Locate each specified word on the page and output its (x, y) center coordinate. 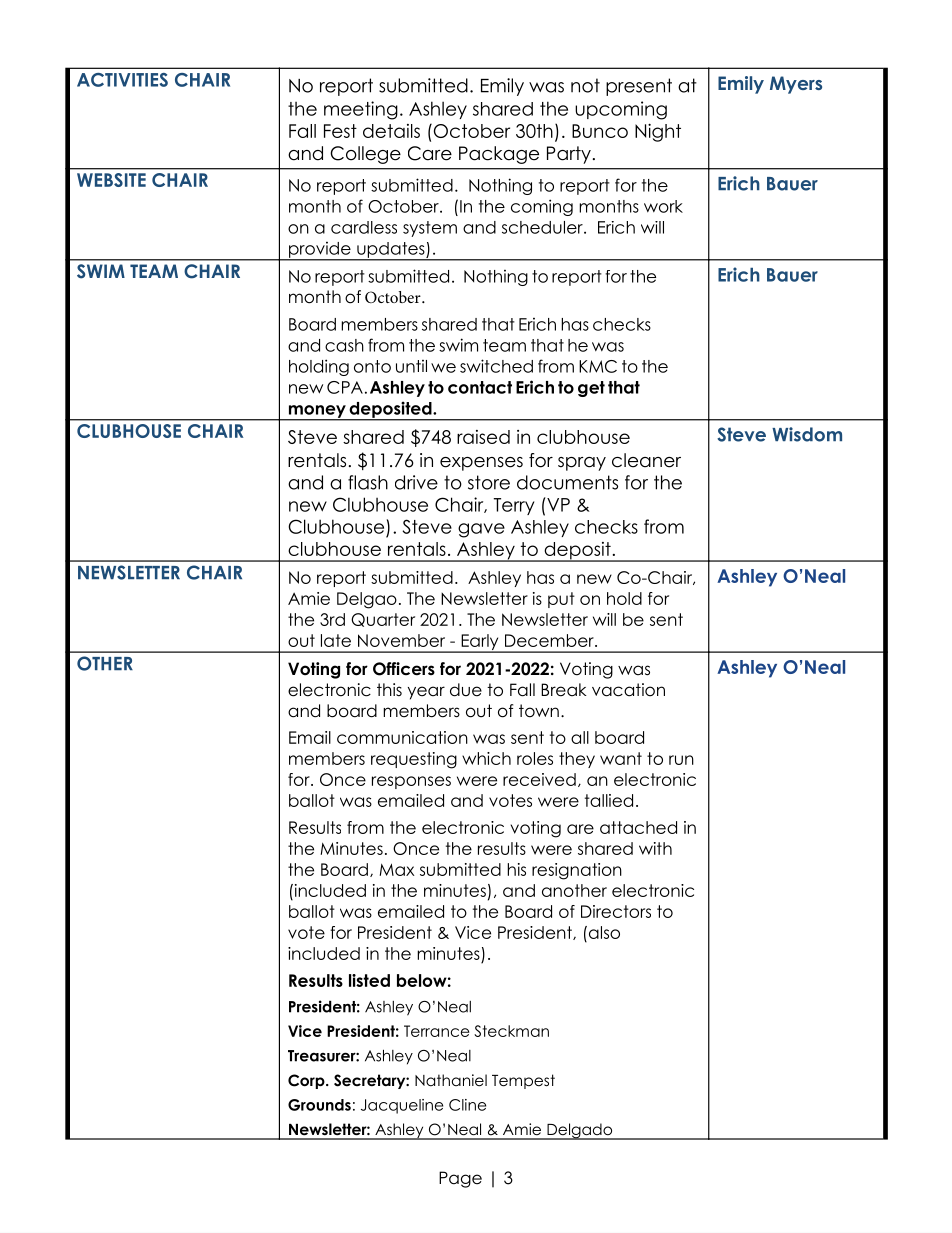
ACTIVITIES (122, 80)
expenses (481, 464)
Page (460, 1179)
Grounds (319, 1105)
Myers (796, 85)
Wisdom (807, 434)
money (317, 412)
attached (638, 827)
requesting (414, 760)
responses (411, 782)
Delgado (580, 1131)
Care (430, 153)
